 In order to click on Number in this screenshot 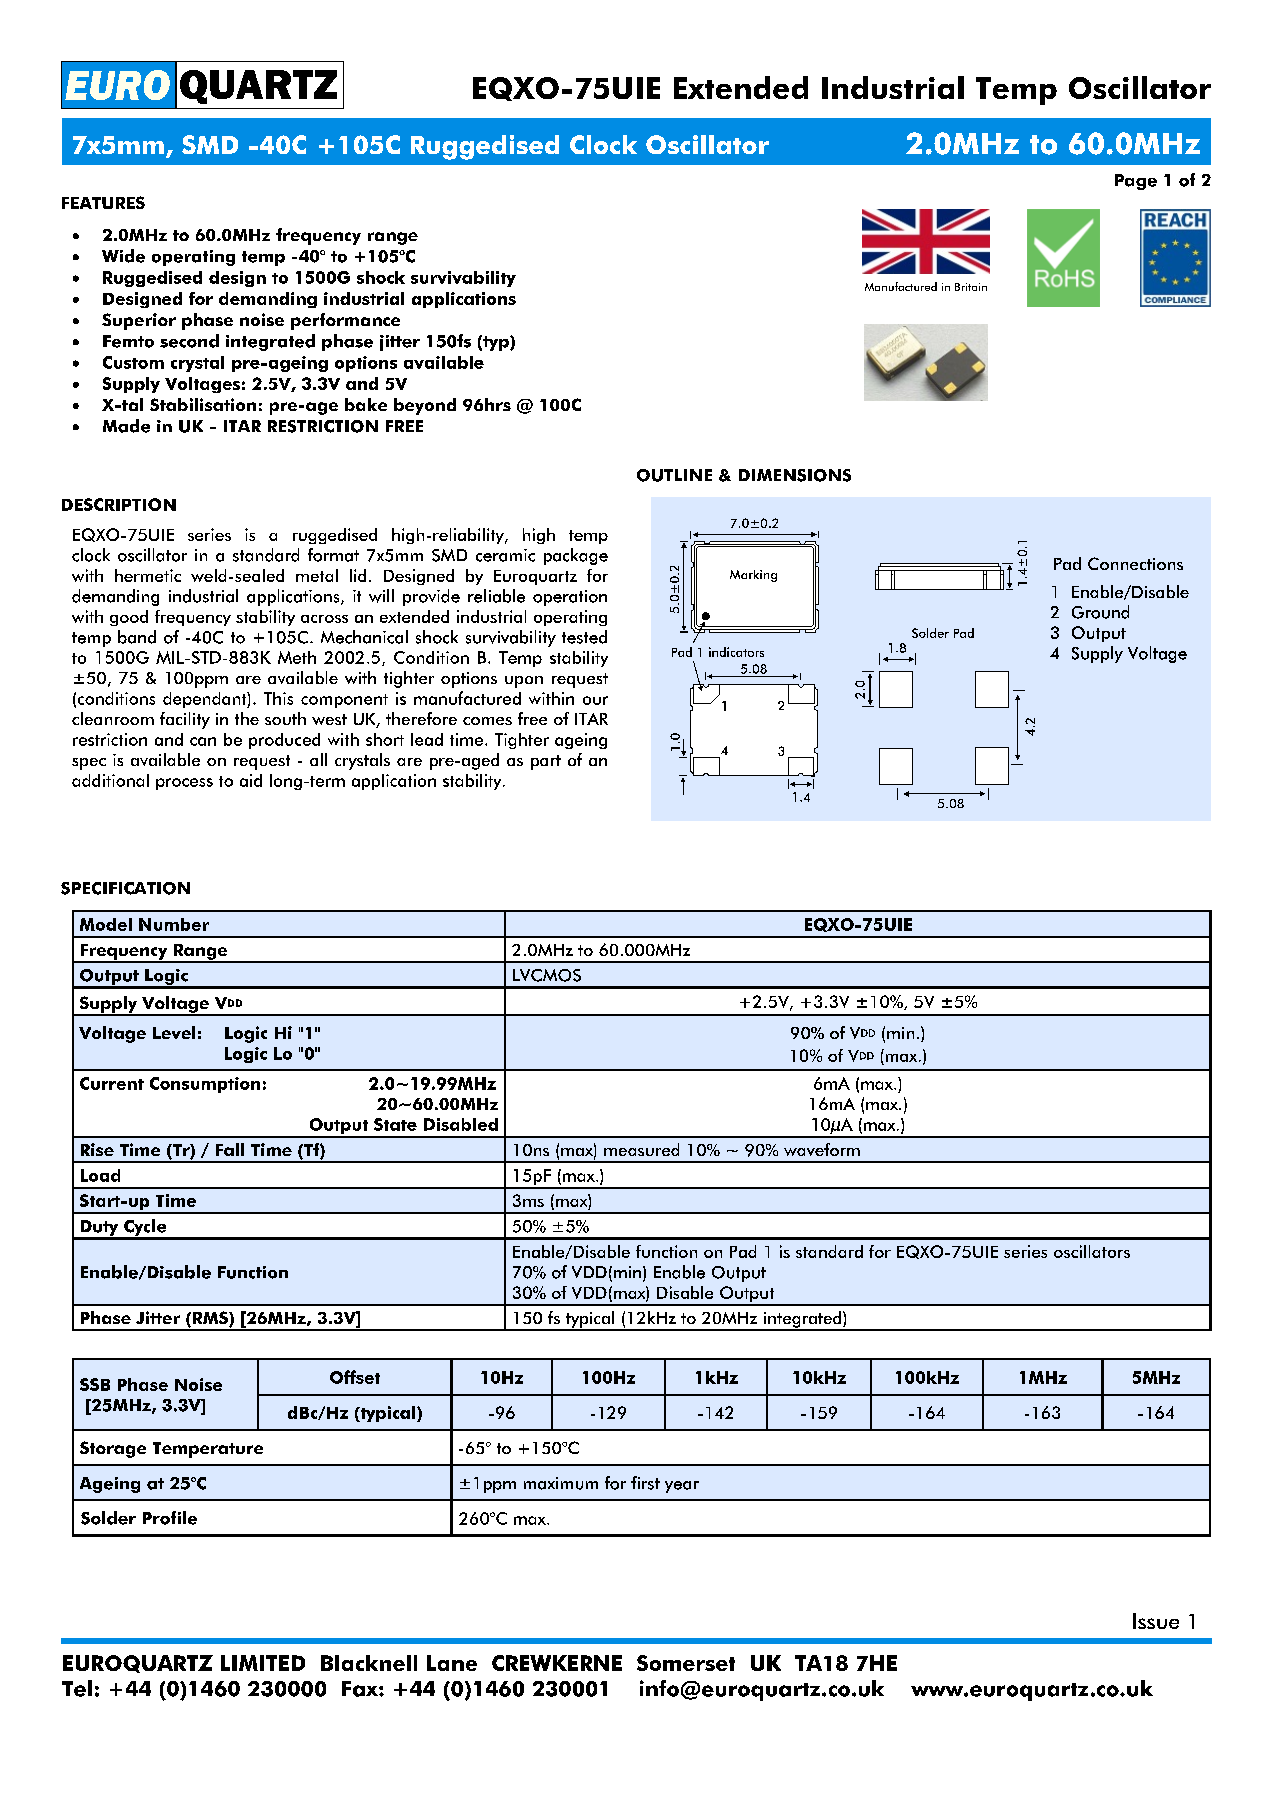, I will do `click(174, 924)`.
